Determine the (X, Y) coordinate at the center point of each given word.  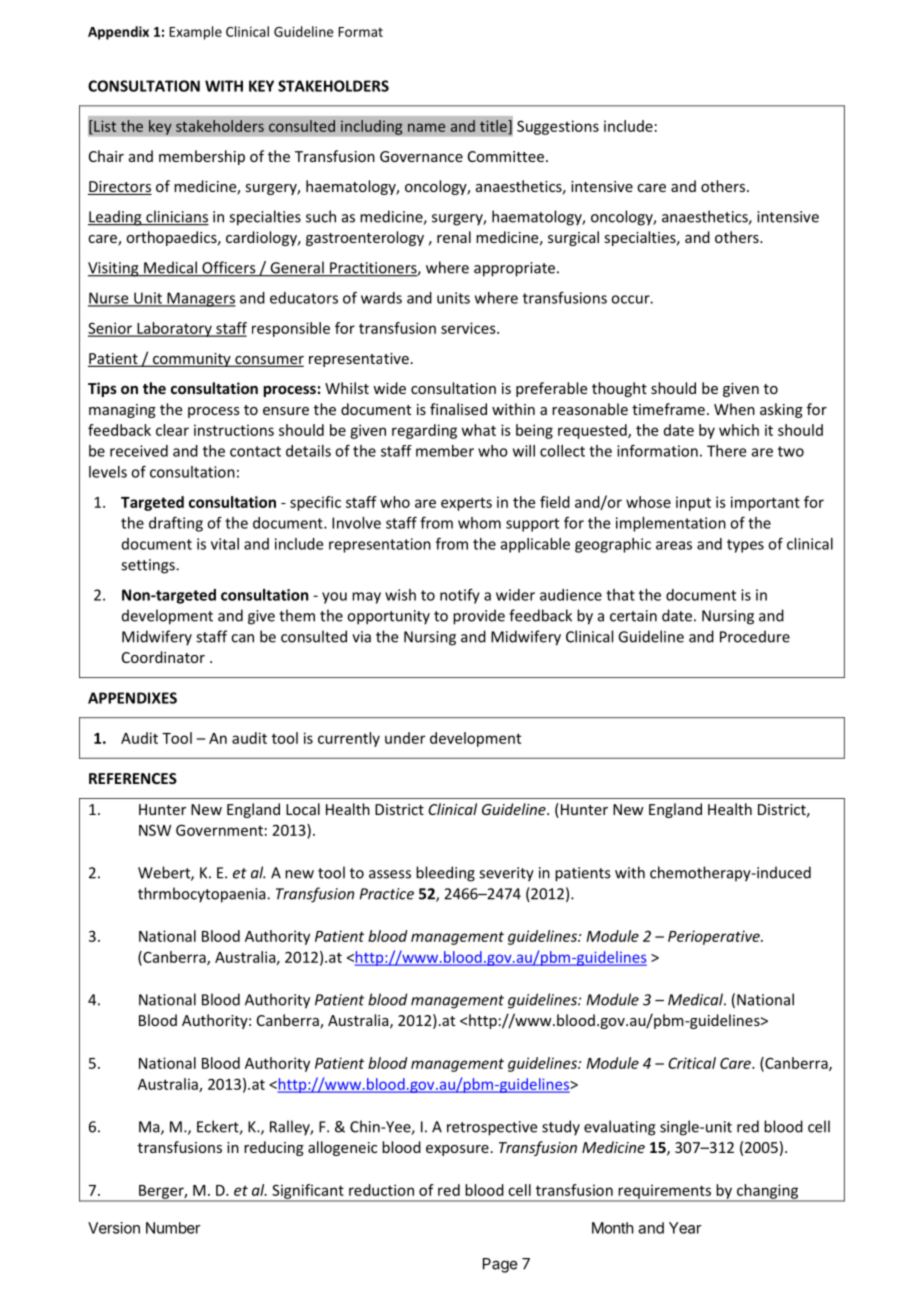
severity (506, 874)
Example (195, 33)
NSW (155, 830)
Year (685, 1228)
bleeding (445, 874)
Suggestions (558, 127)
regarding (424, 431)
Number (173, 1228)
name (426, 127)
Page (500, 1265)
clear (172, 430)
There (726, 451)
